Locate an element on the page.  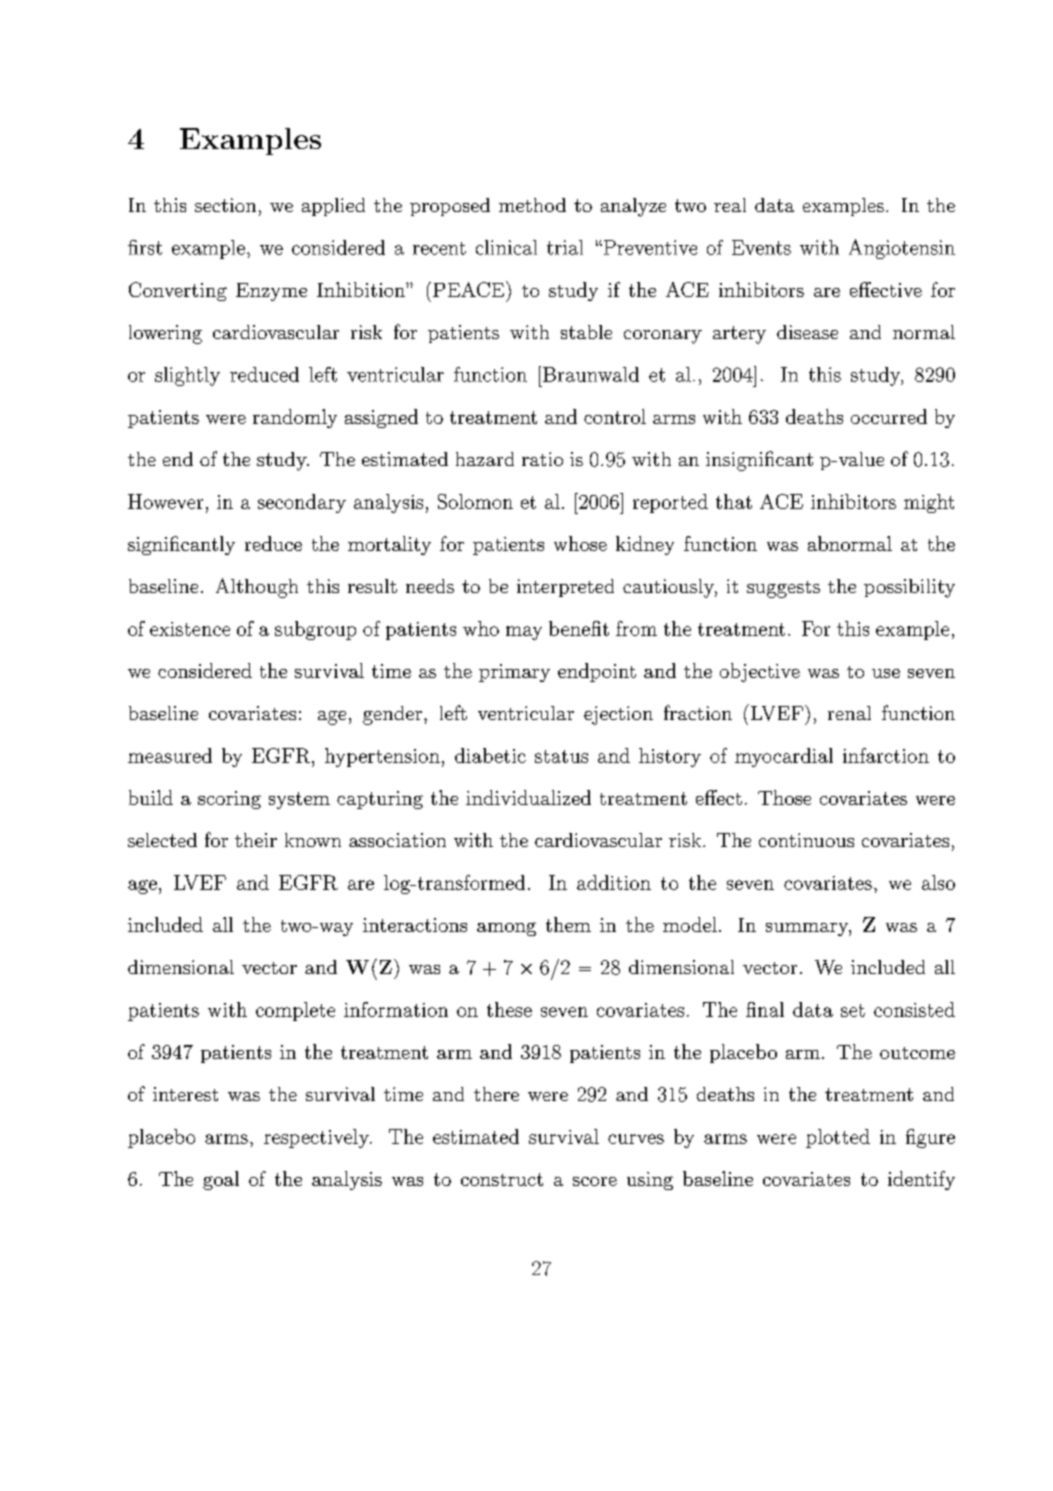
Angiotensin is located at coordinates (902, 249).
